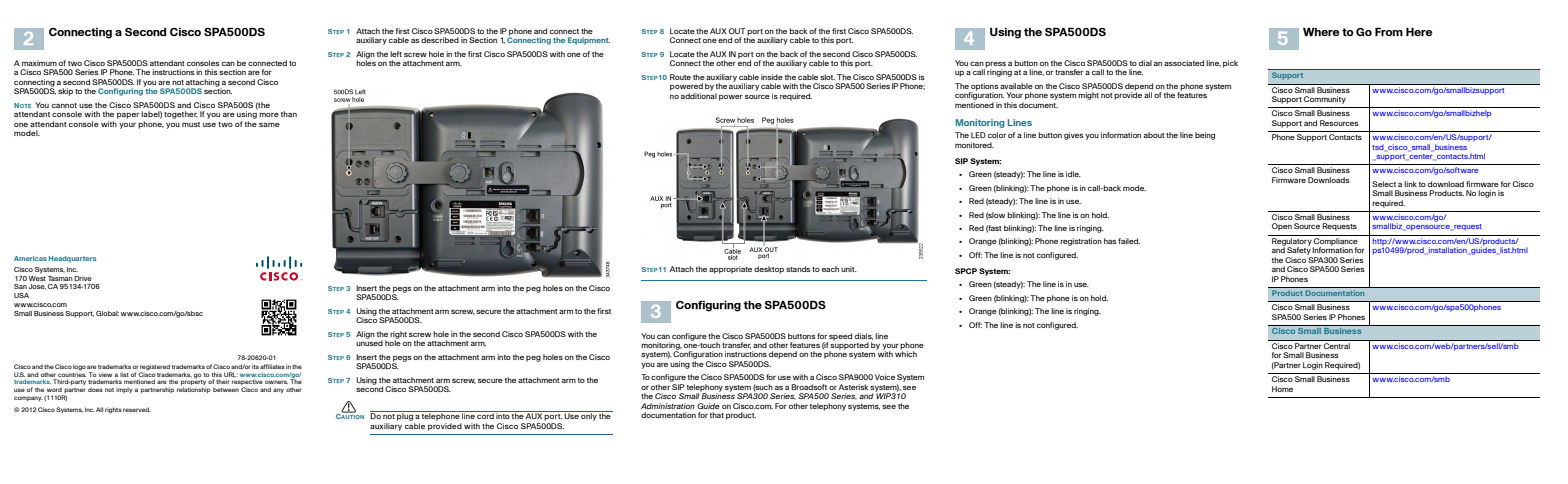 The image size is (1568, 484). What do you see at coordinates (191, 124) in the screenshot?
I see `must` at bounding box center [191, 124].
